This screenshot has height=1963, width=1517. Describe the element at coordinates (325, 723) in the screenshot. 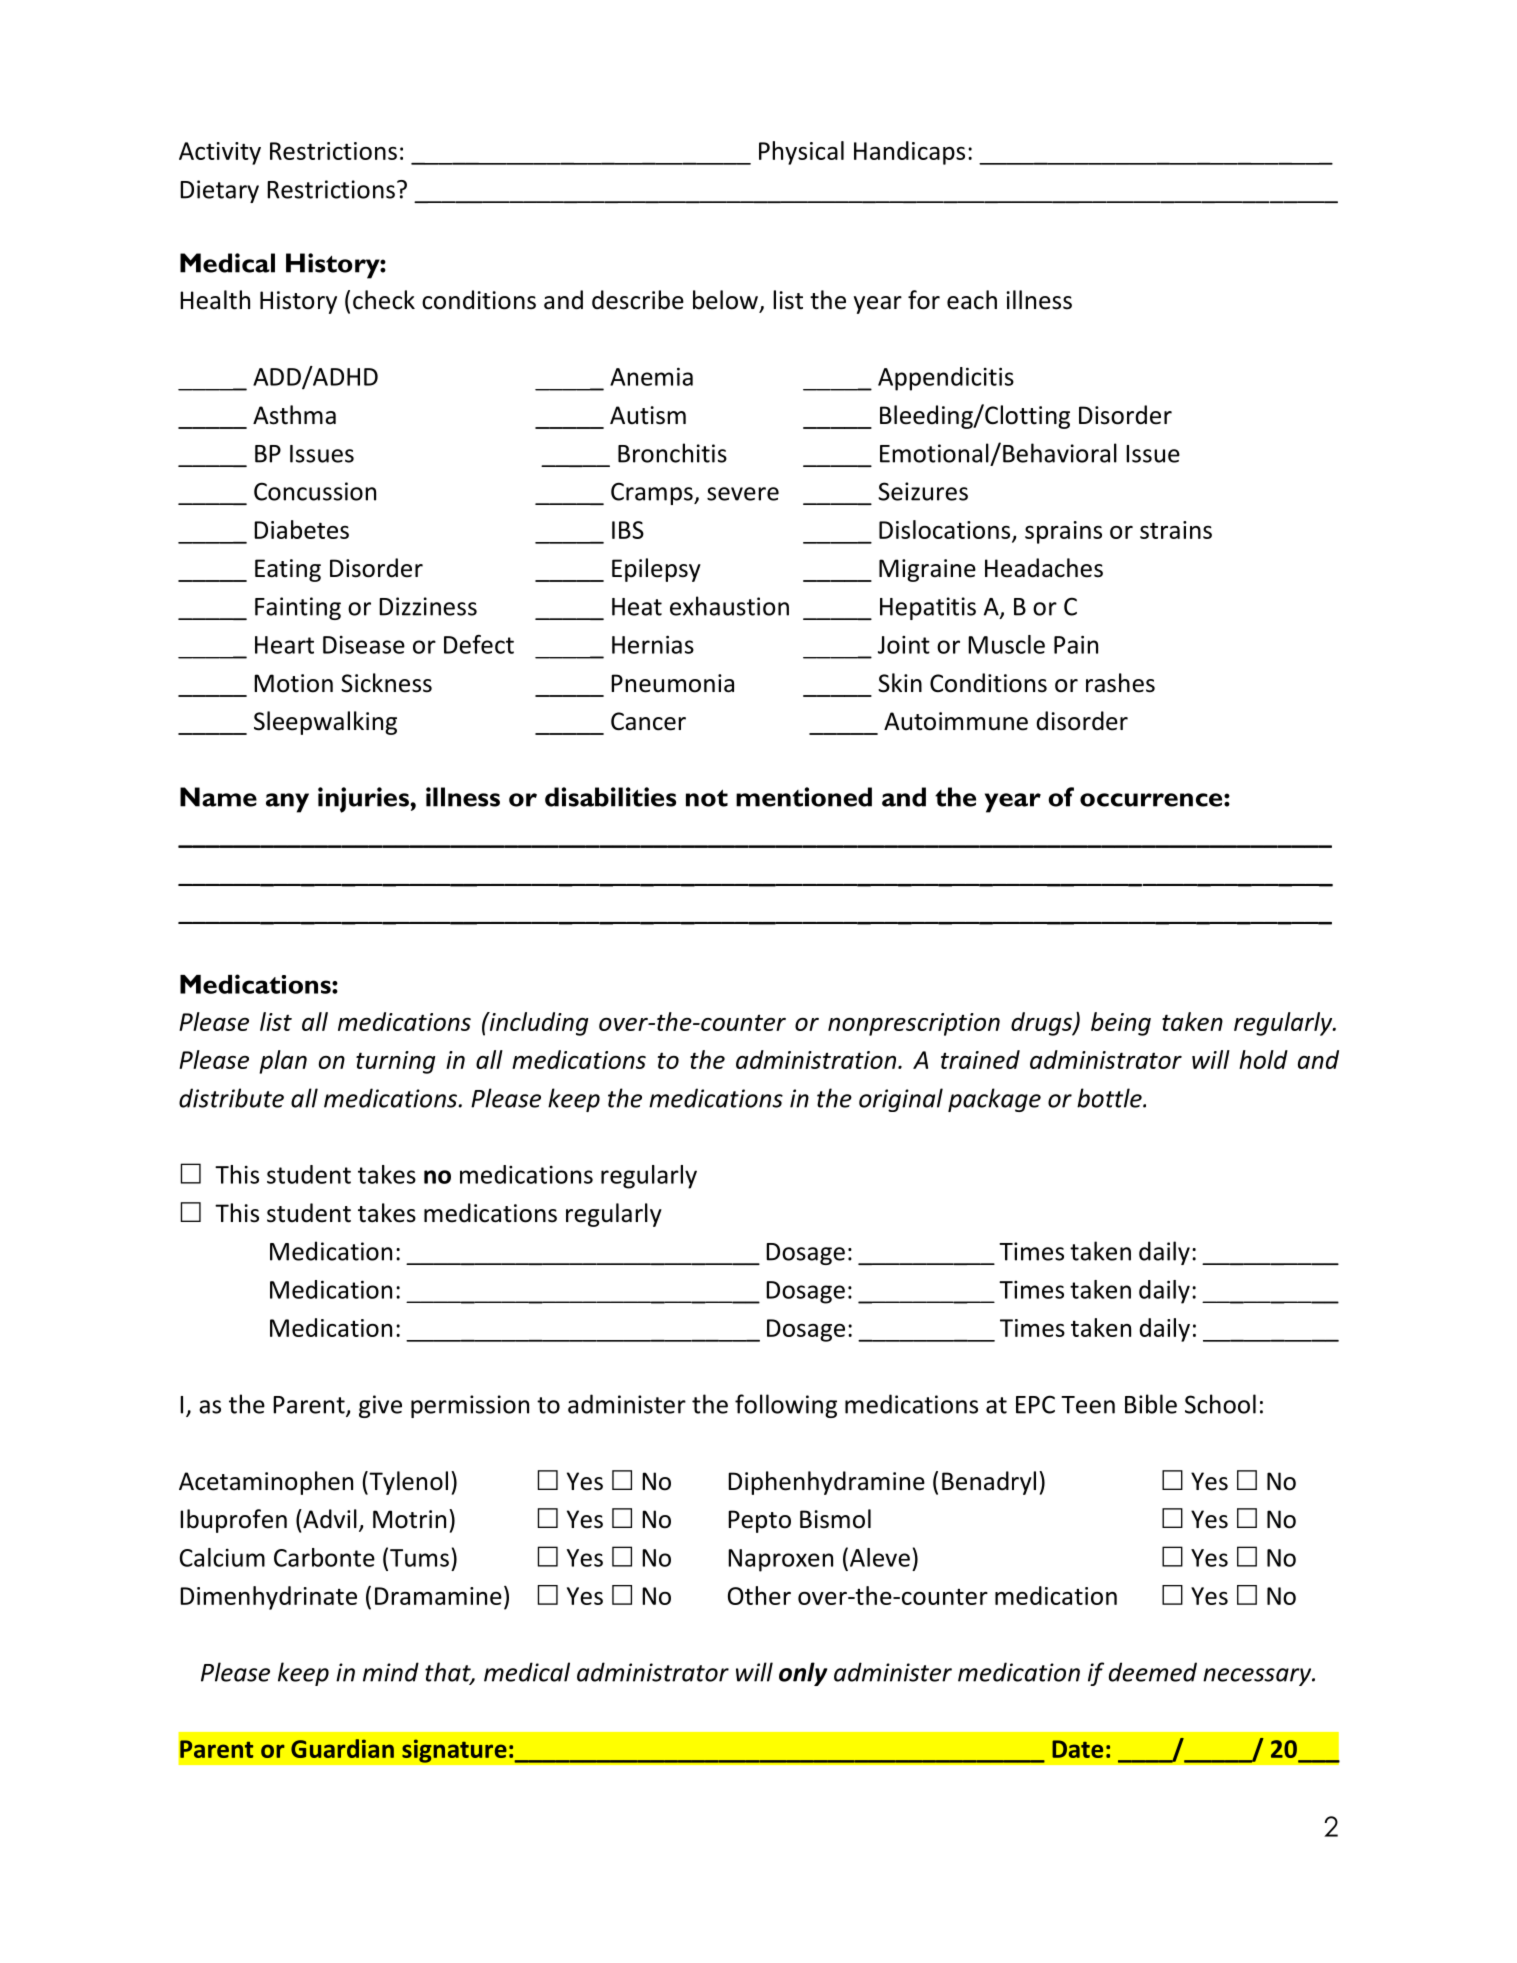

I see `Sleepwalking` at that location.
